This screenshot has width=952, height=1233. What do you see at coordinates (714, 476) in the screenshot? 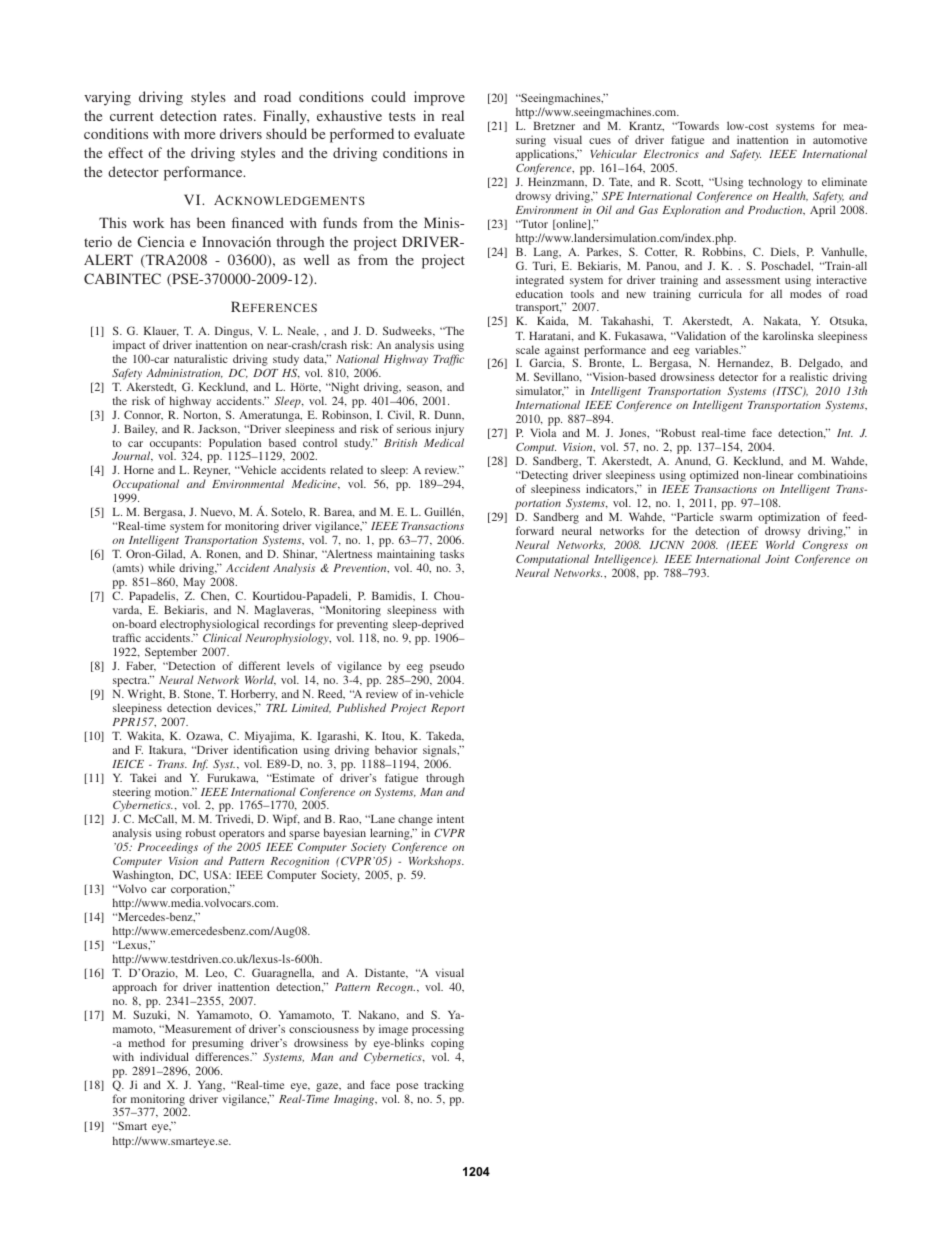
I see `optimized` at bounding box center [714, 476].
